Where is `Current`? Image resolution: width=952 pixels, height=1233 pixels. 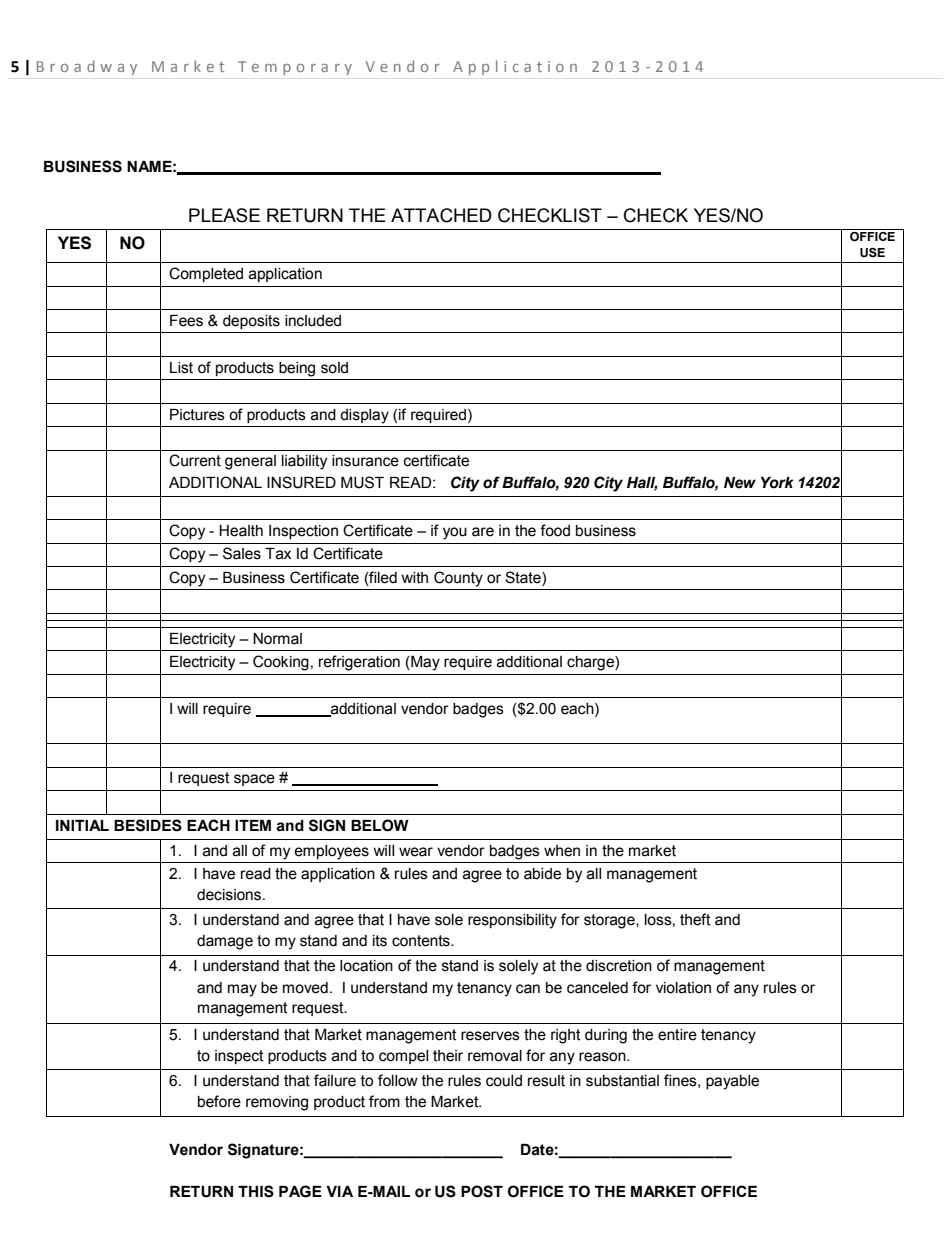
Current is located at coordinates (195, 460).
